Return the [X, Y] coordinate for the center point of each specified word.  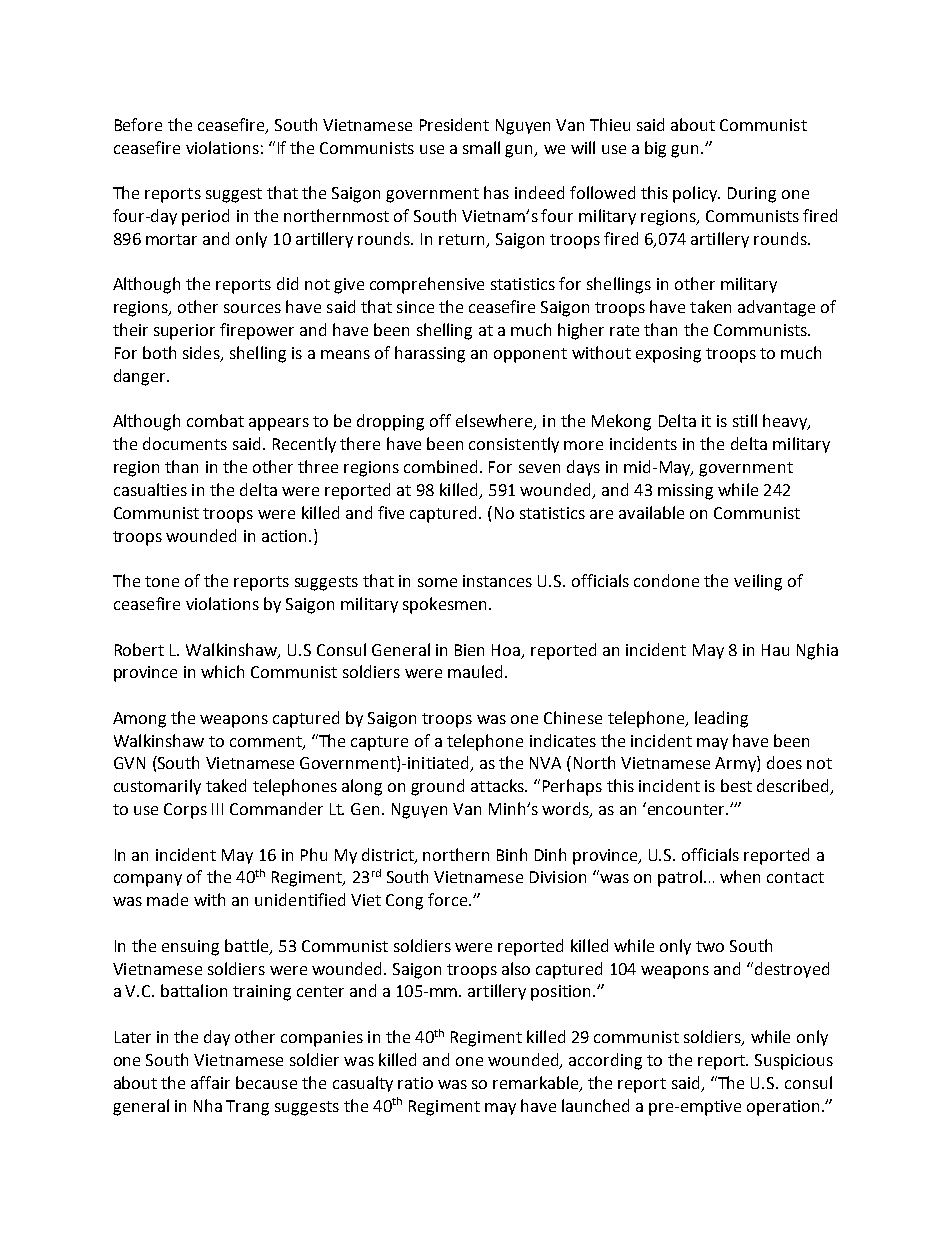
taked [226, 785]
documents [185, 443]
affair [210, 1082]
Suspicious [794, 1062]
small [481, 147]
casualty [363, 1084]
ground [437, 787]
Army [736, 764]
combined [442, 466]
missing [685, 492]
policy [696, 194]
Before [138, 124]
